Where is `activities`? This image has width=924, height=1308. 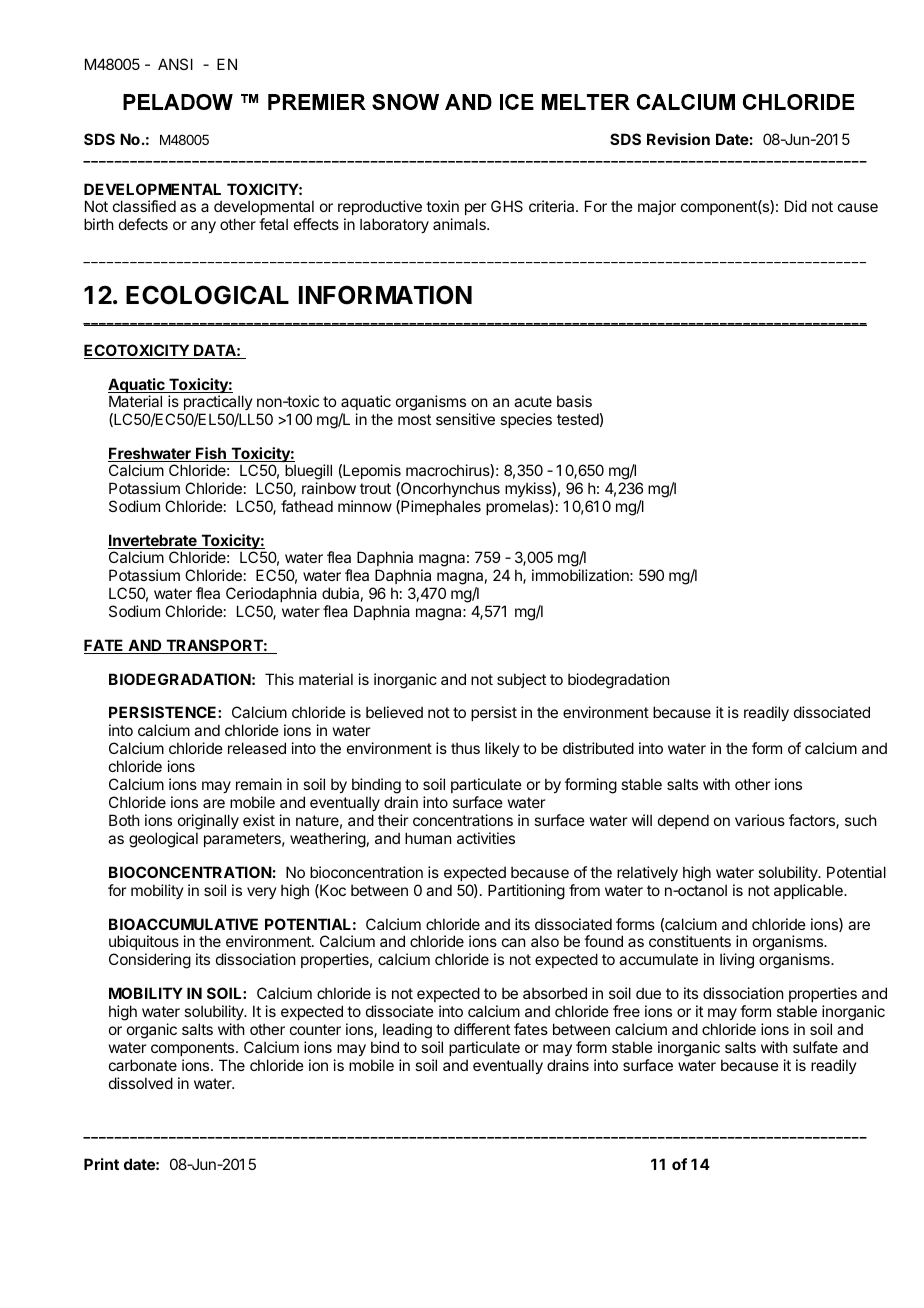 activities is located at coordinates (486, 838).
